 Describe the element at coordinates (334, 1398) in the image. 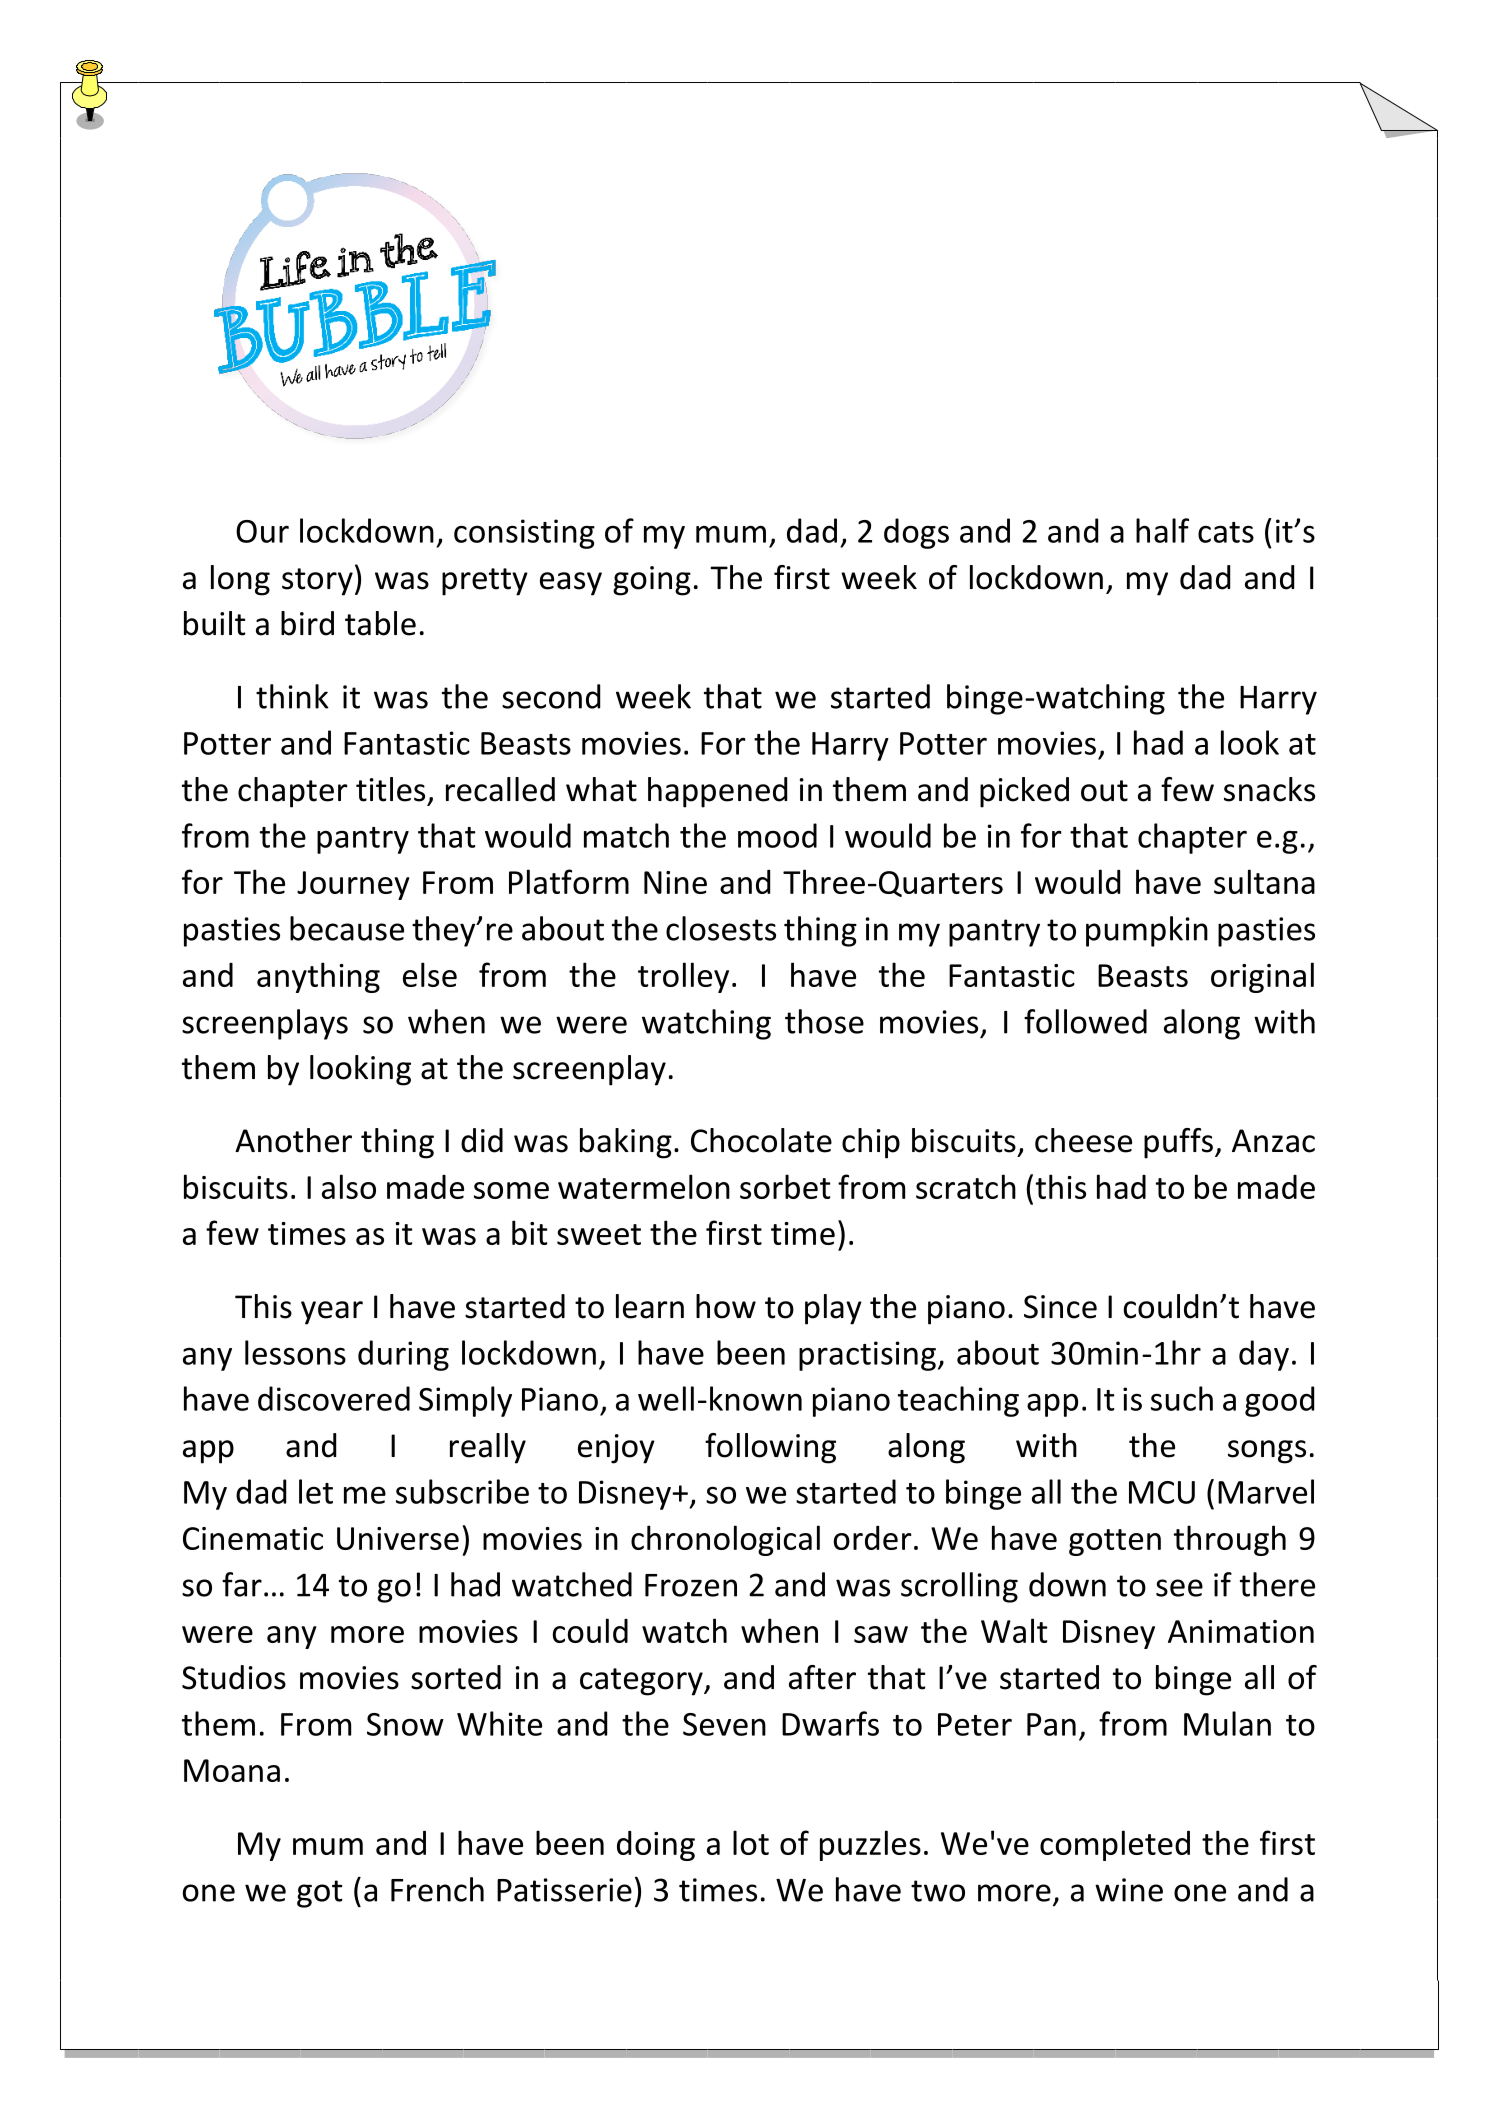

I see `discovered` at that location.
